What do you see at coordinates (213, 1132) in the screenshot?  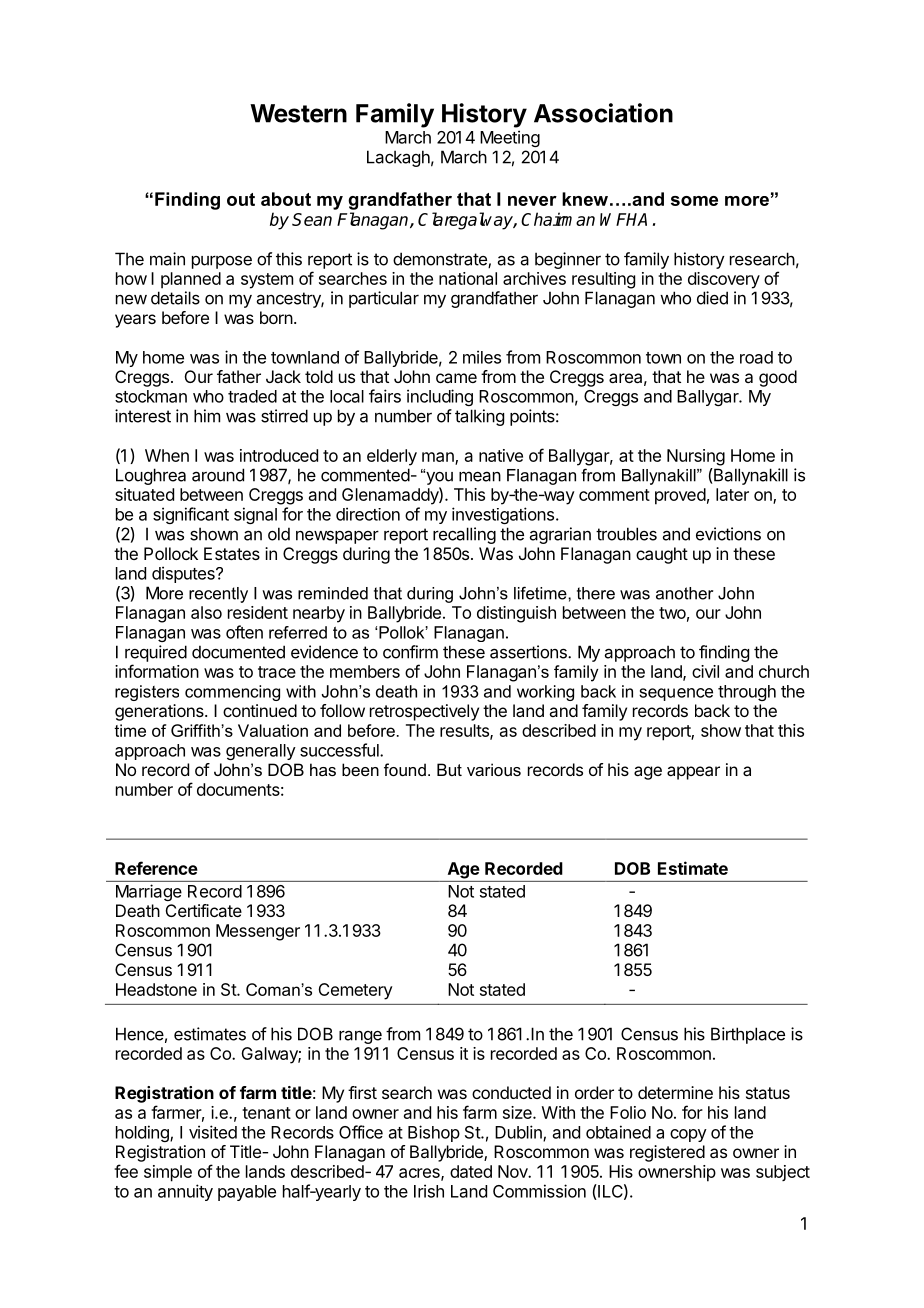 I see `visited` at bounding box center [213, 1132].
